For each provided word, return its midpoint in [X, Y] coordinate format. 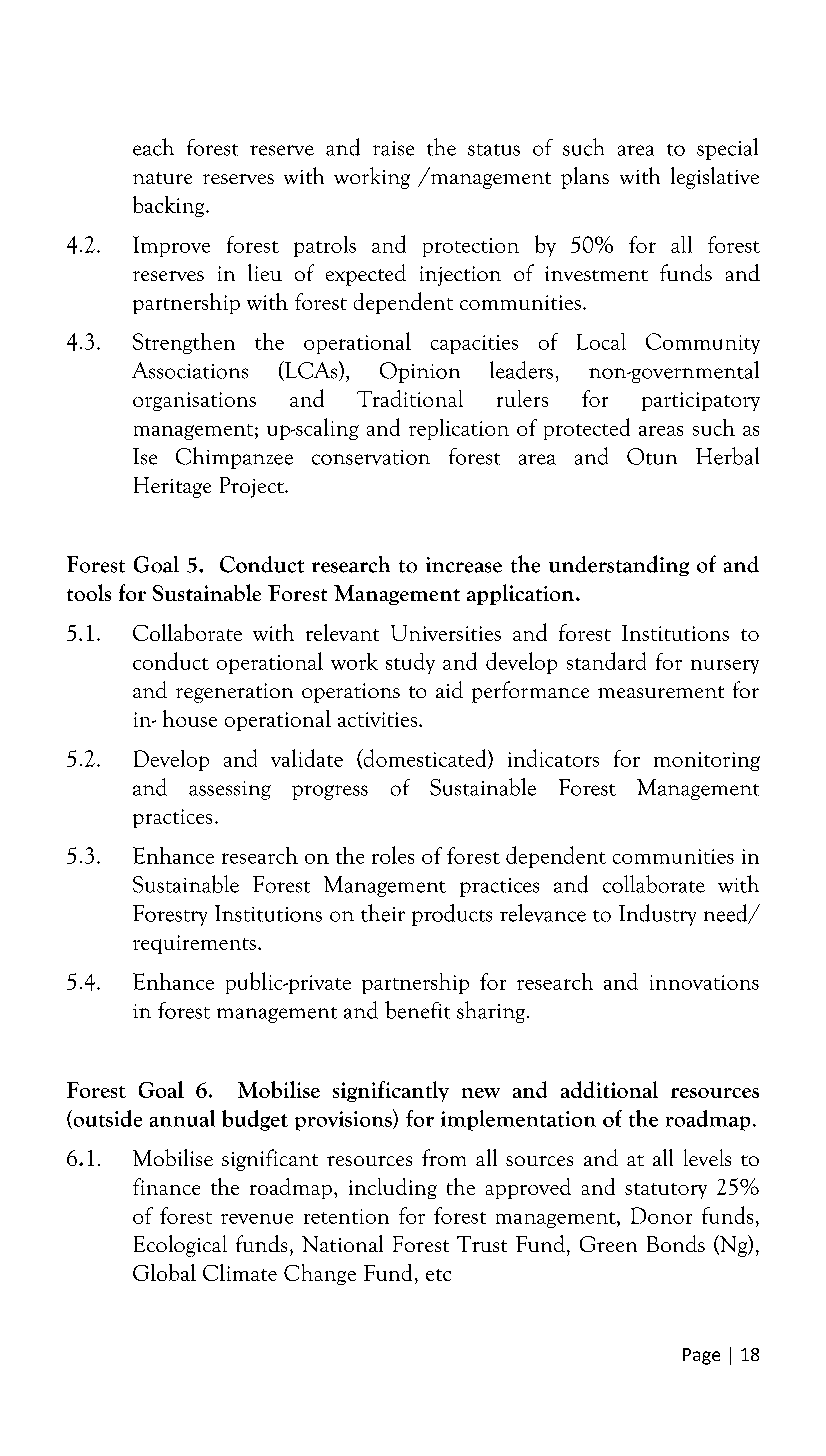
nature [162, 178]
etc [438, 1275]
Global [164, 1272]
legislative [715, 178]
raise [393, 148]
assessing [230, 790]
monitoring [707, 761]
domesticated [425, 759]
